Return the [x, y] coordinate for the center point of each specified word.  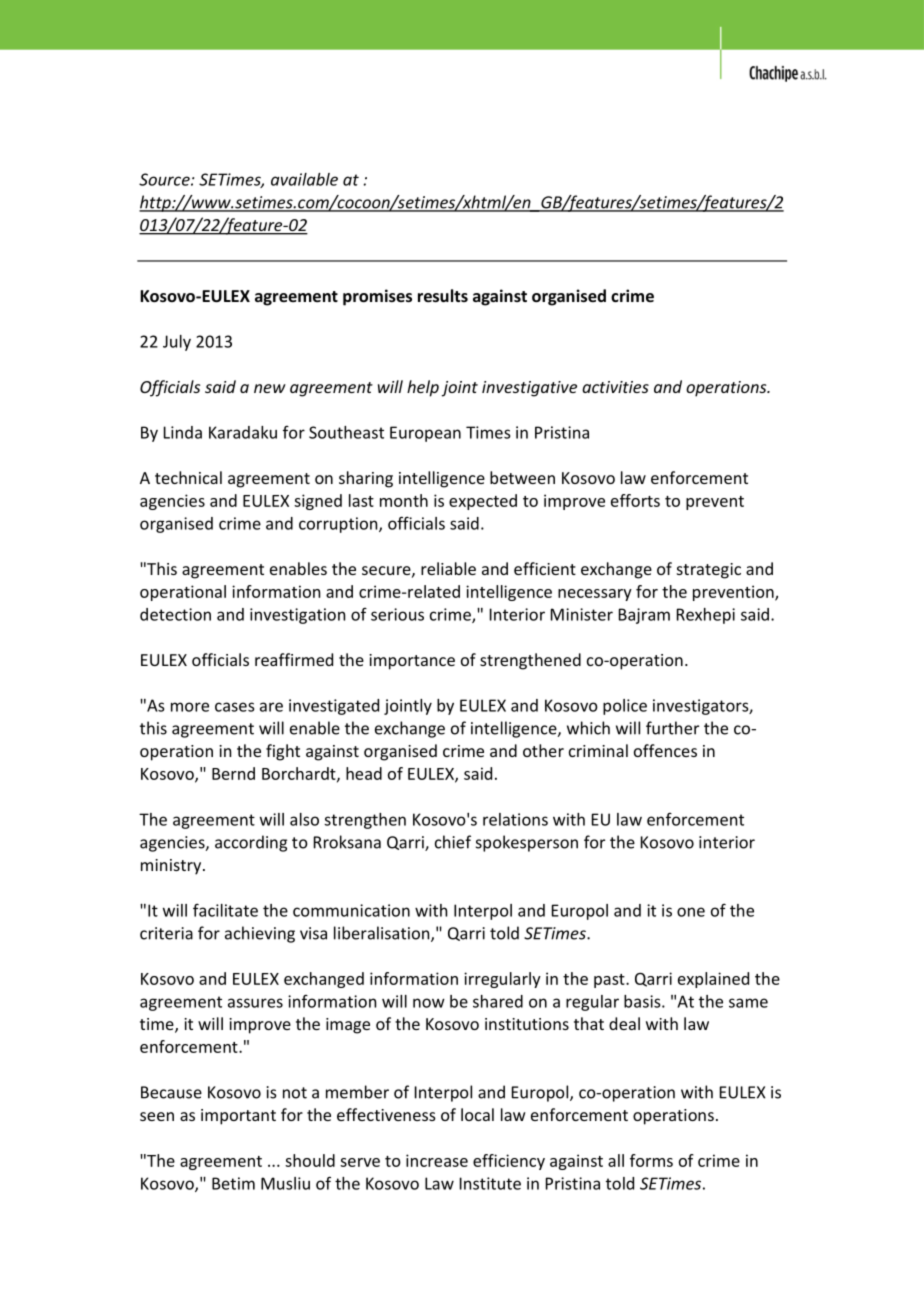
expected [483, 502]
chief [453, 842]
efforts [635, 500]
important [238, 1117]
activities [615, 387]
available [304, 179]
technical [188, 477]
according [251, 843]
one [691, 912]
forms [651, 1160]
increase [437, 1160]
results [443, 295]
